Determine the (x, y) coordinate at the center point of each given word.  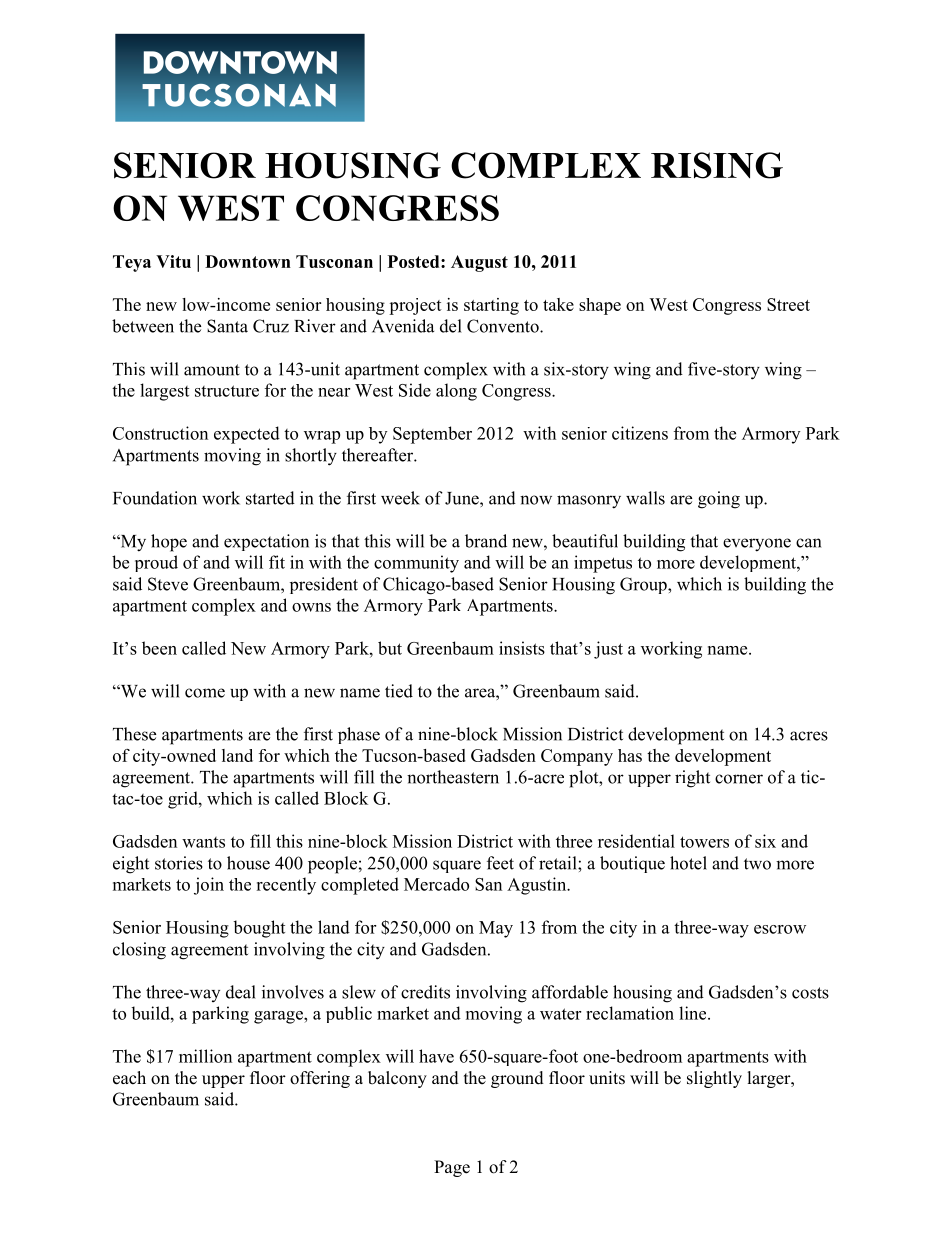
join (209, 886)
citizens (640, 433)
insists (522, 648)
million (205, 1056)
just (608, 650)
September (432, 435)
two (757, 864)
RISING (717, 165)
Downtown (248, 261)
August (479, 263)
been (159, 648)
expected (247, 435)
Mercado (436, 884)
